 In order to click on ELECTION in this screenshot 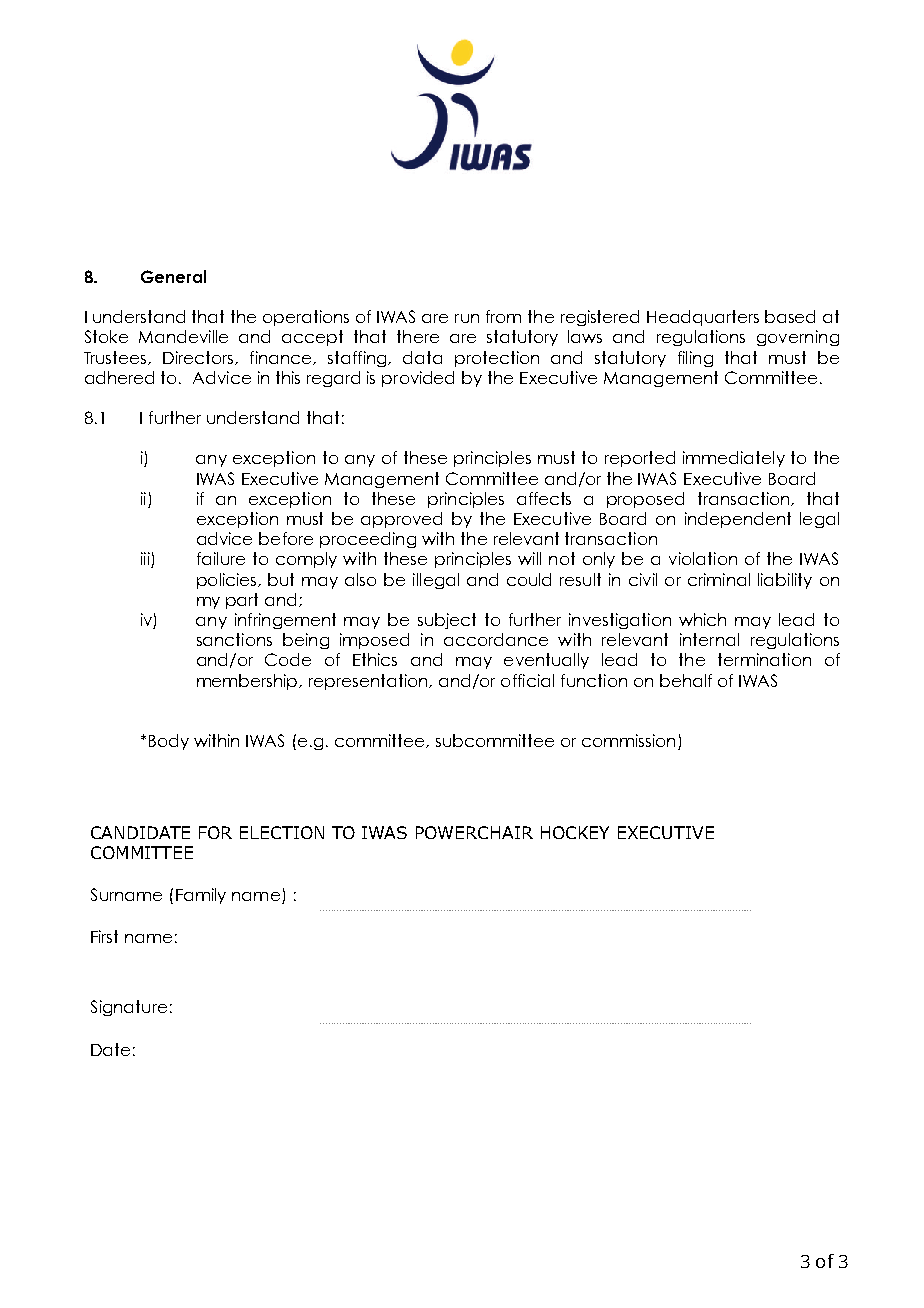, I will do `click(282, 832)`.
